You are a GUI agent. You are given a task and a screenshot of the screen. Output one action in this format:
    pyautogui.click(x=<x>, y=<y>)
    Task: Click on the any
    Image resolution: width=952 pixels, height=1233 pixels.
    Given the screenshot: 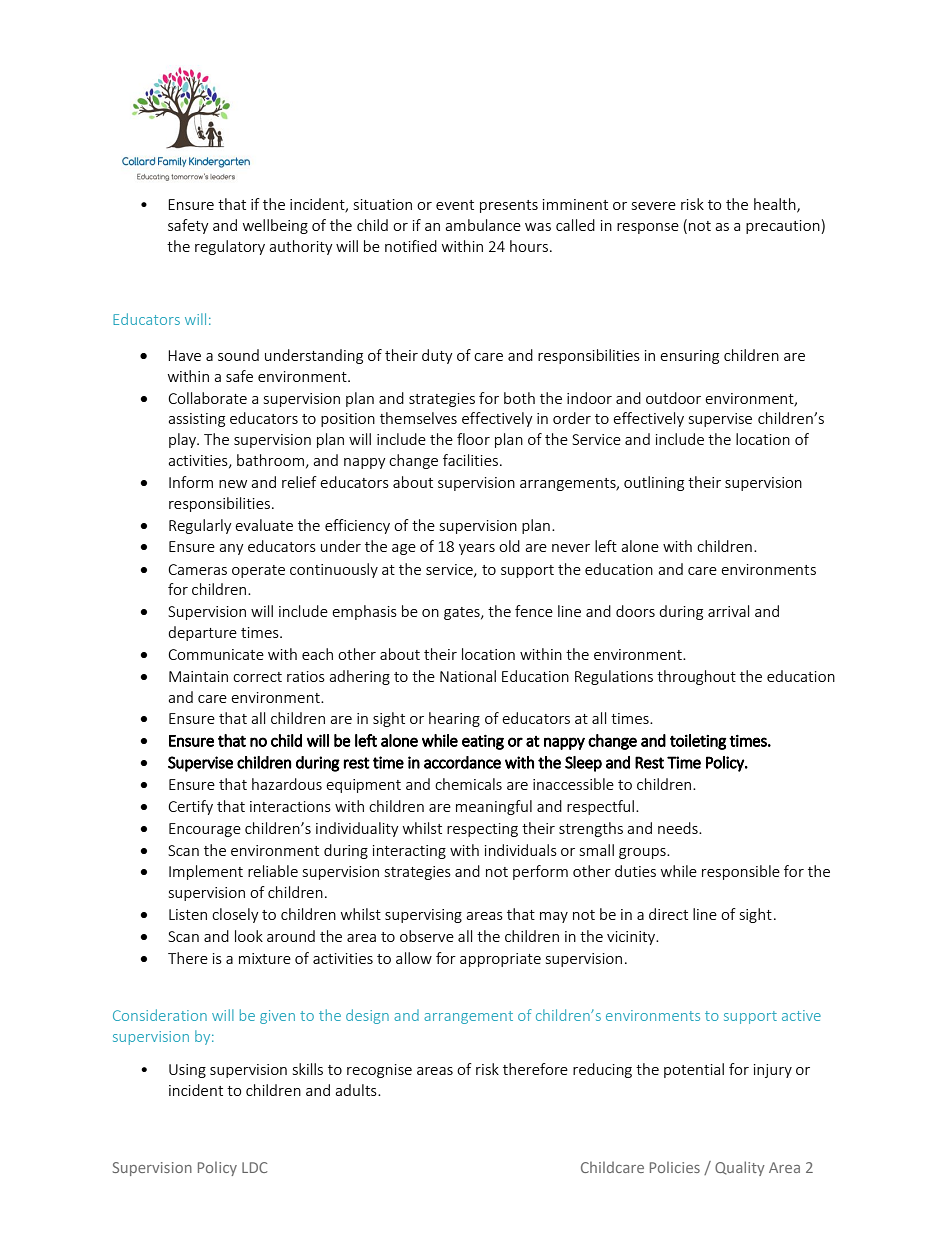 What is the action you would take?
    pyautogui.click(x=231, y=549)
